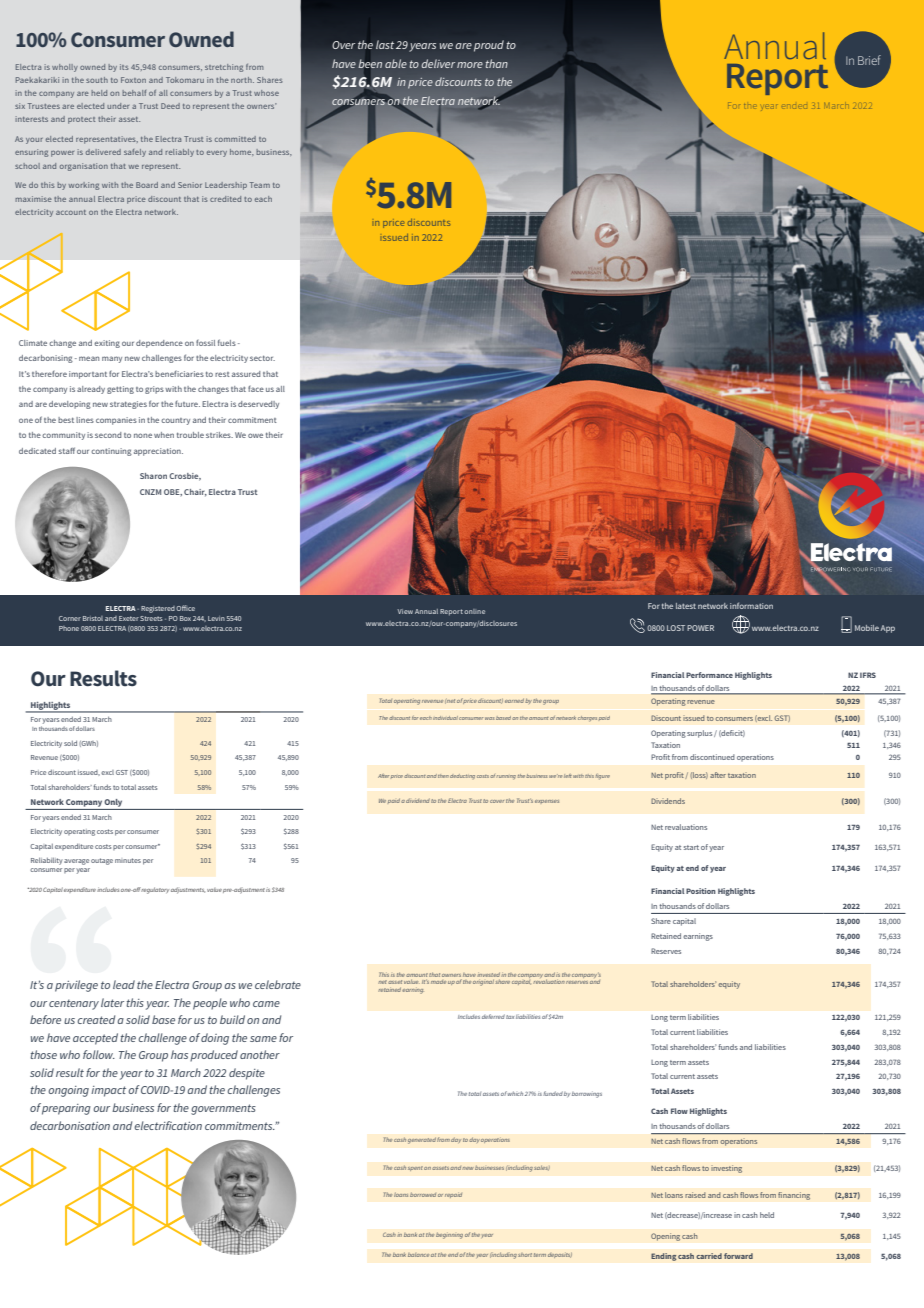 This screenshot has width=924, height=1308. Describe the element at coordinates (794, 1196) in the screenshot. I see `financing` at that location.
